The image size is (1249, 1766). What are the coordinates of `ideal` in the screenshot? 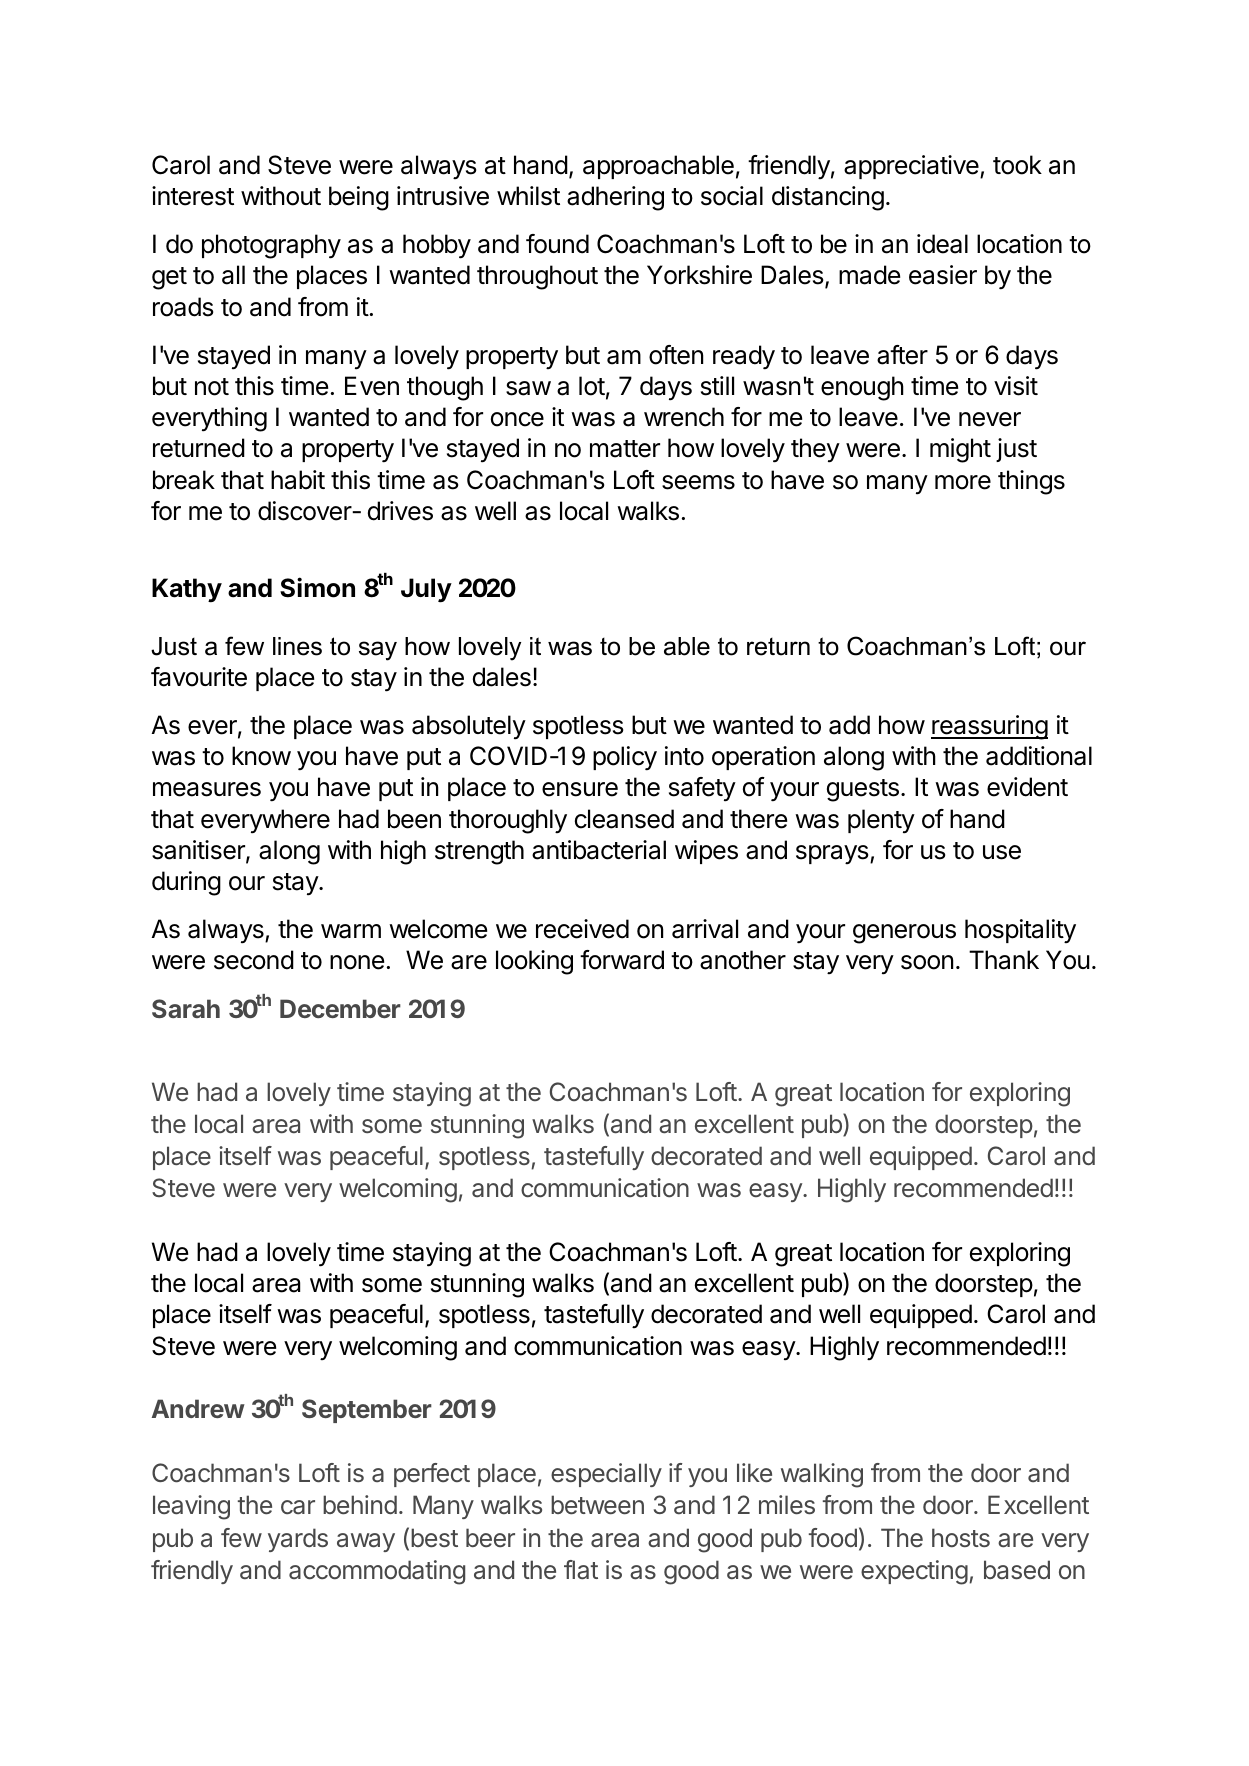 It's located at (942, 244).
